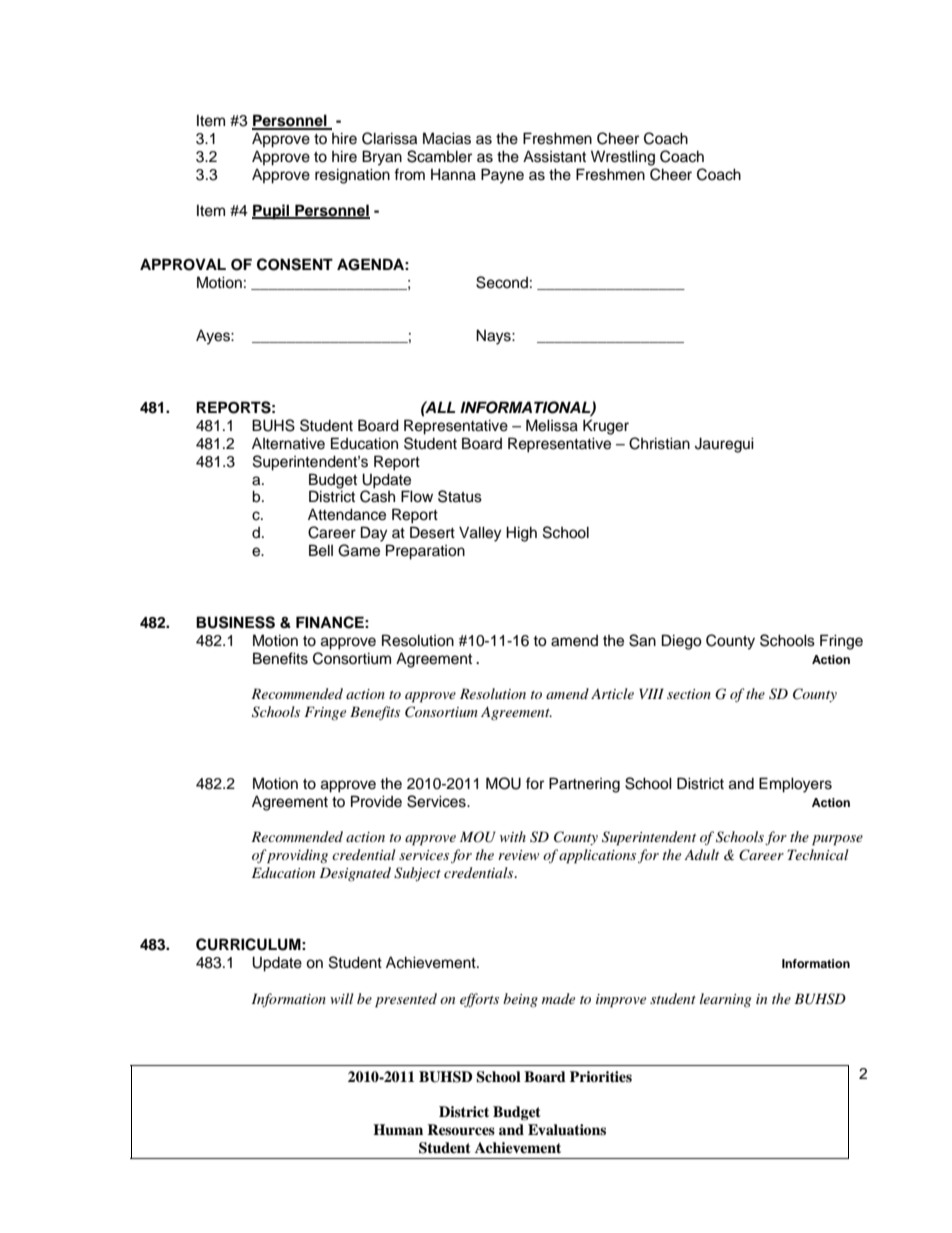  What do you see at coordinates (297, 856) in the screenshot?
I see `providing` at bounding box center [297, 856].
